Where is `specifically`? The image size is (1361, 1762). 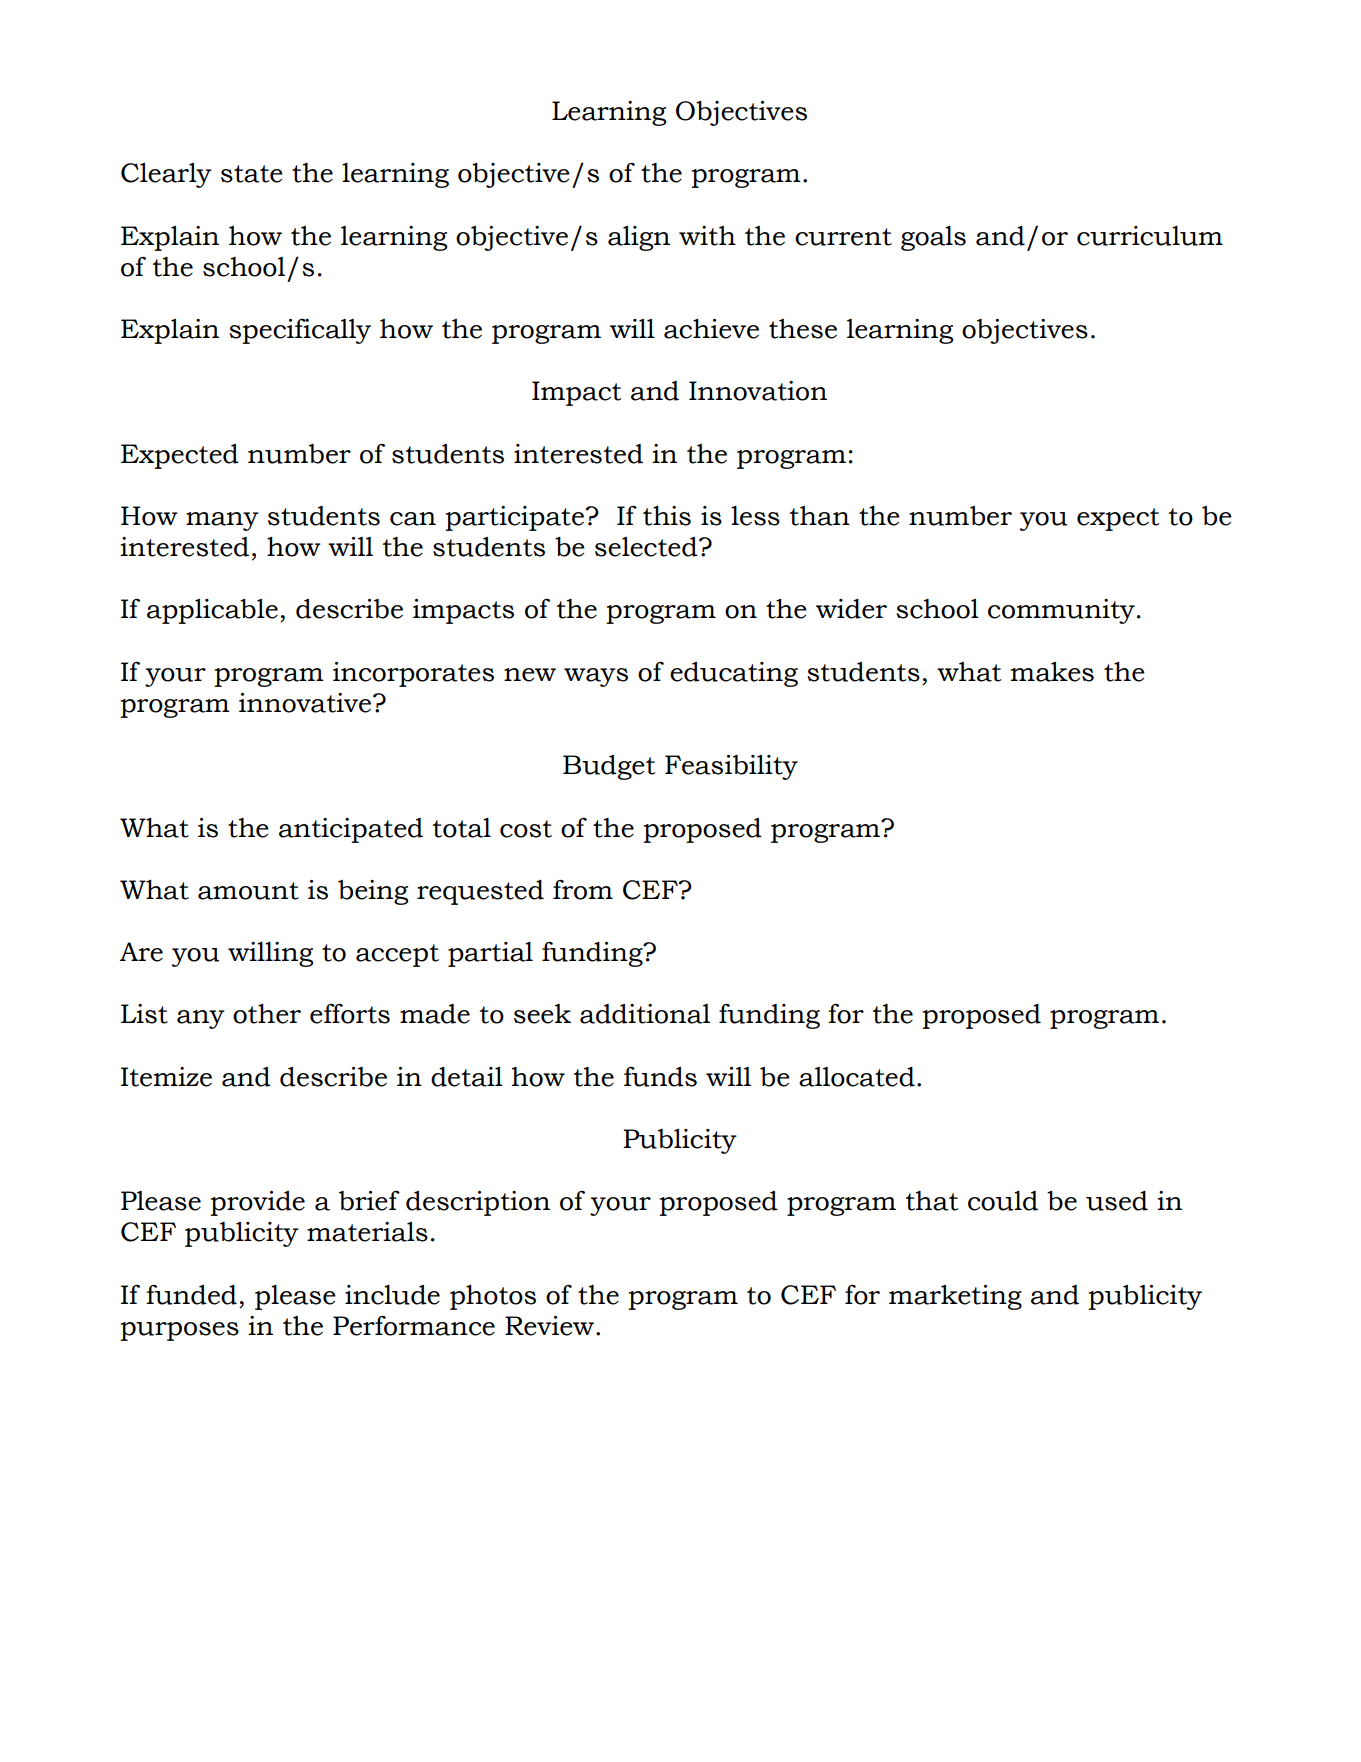 specifically is located at coordinates (300, 331).
